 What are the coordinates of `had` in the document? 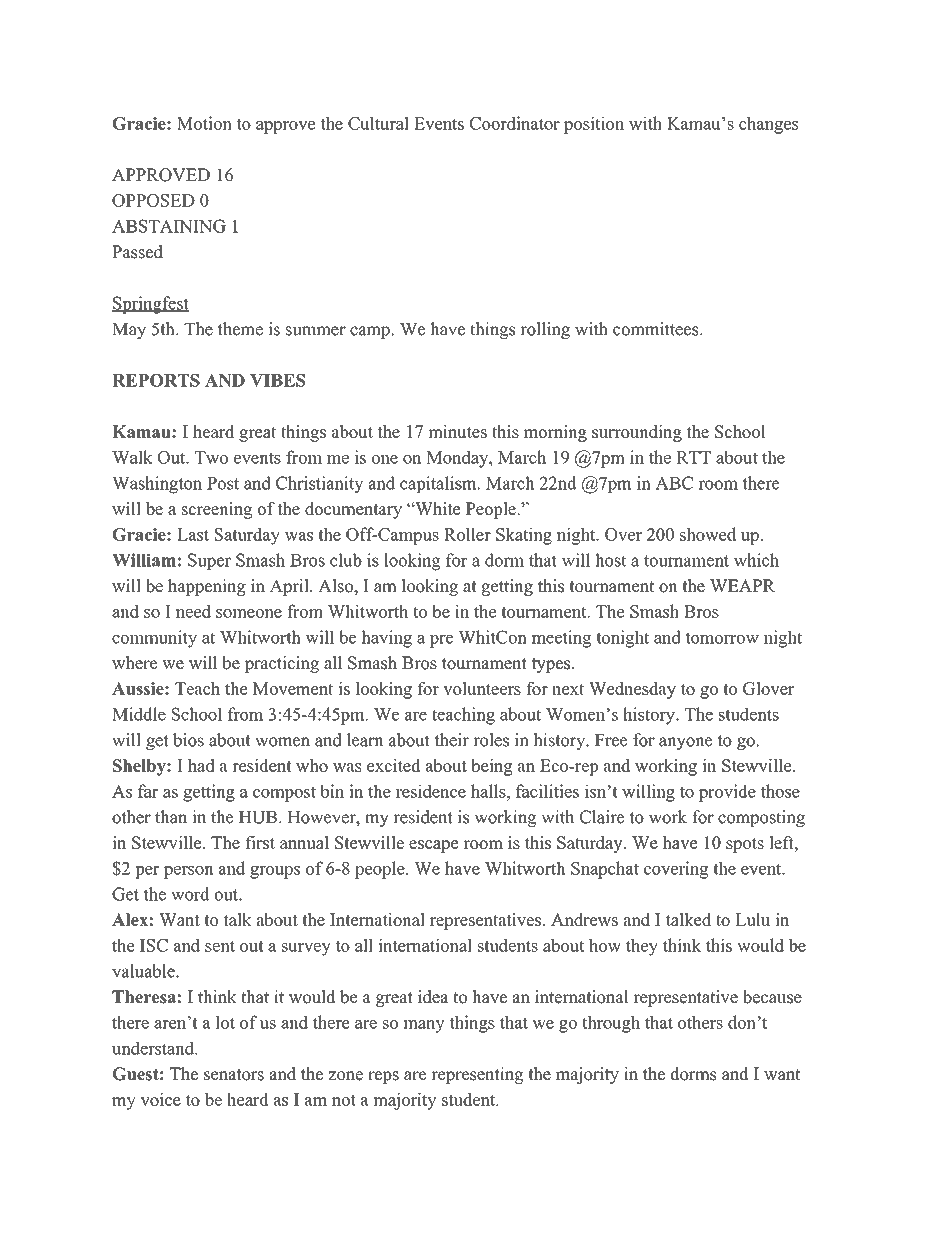 It's located at (201, 765).
